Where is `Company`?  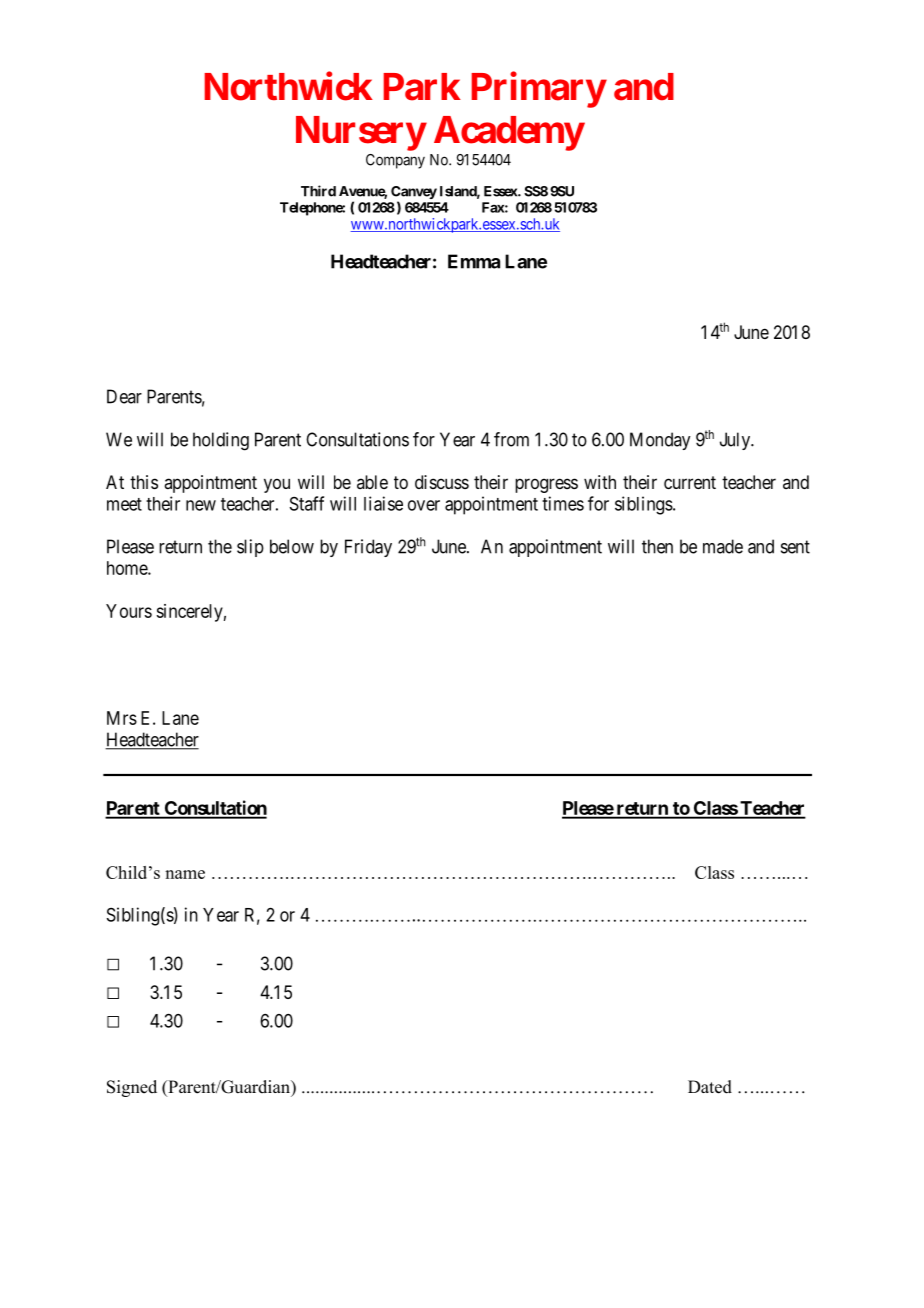 Company is located at coordinates (395, 161).
